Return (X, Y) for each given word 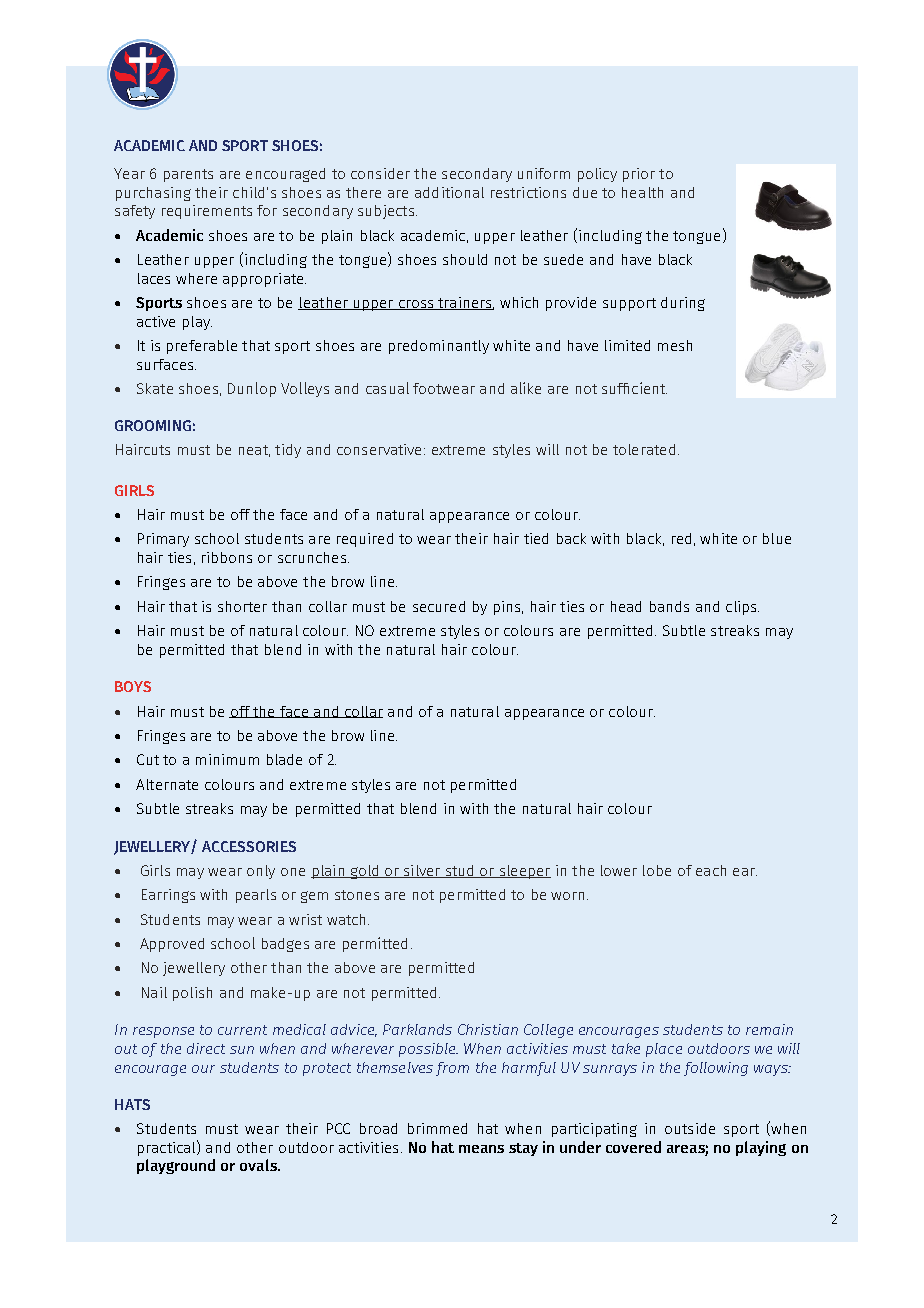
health (642, 192)
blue (777, 538)
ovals (259, 1165)
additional (449, 192)
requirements (207, 212)
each (711, 870)
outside (690, 1128)
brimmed (437, 1128)
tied (536, 538)
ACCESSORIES (249, 846)
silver (422, 871)
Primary (163, 540)
